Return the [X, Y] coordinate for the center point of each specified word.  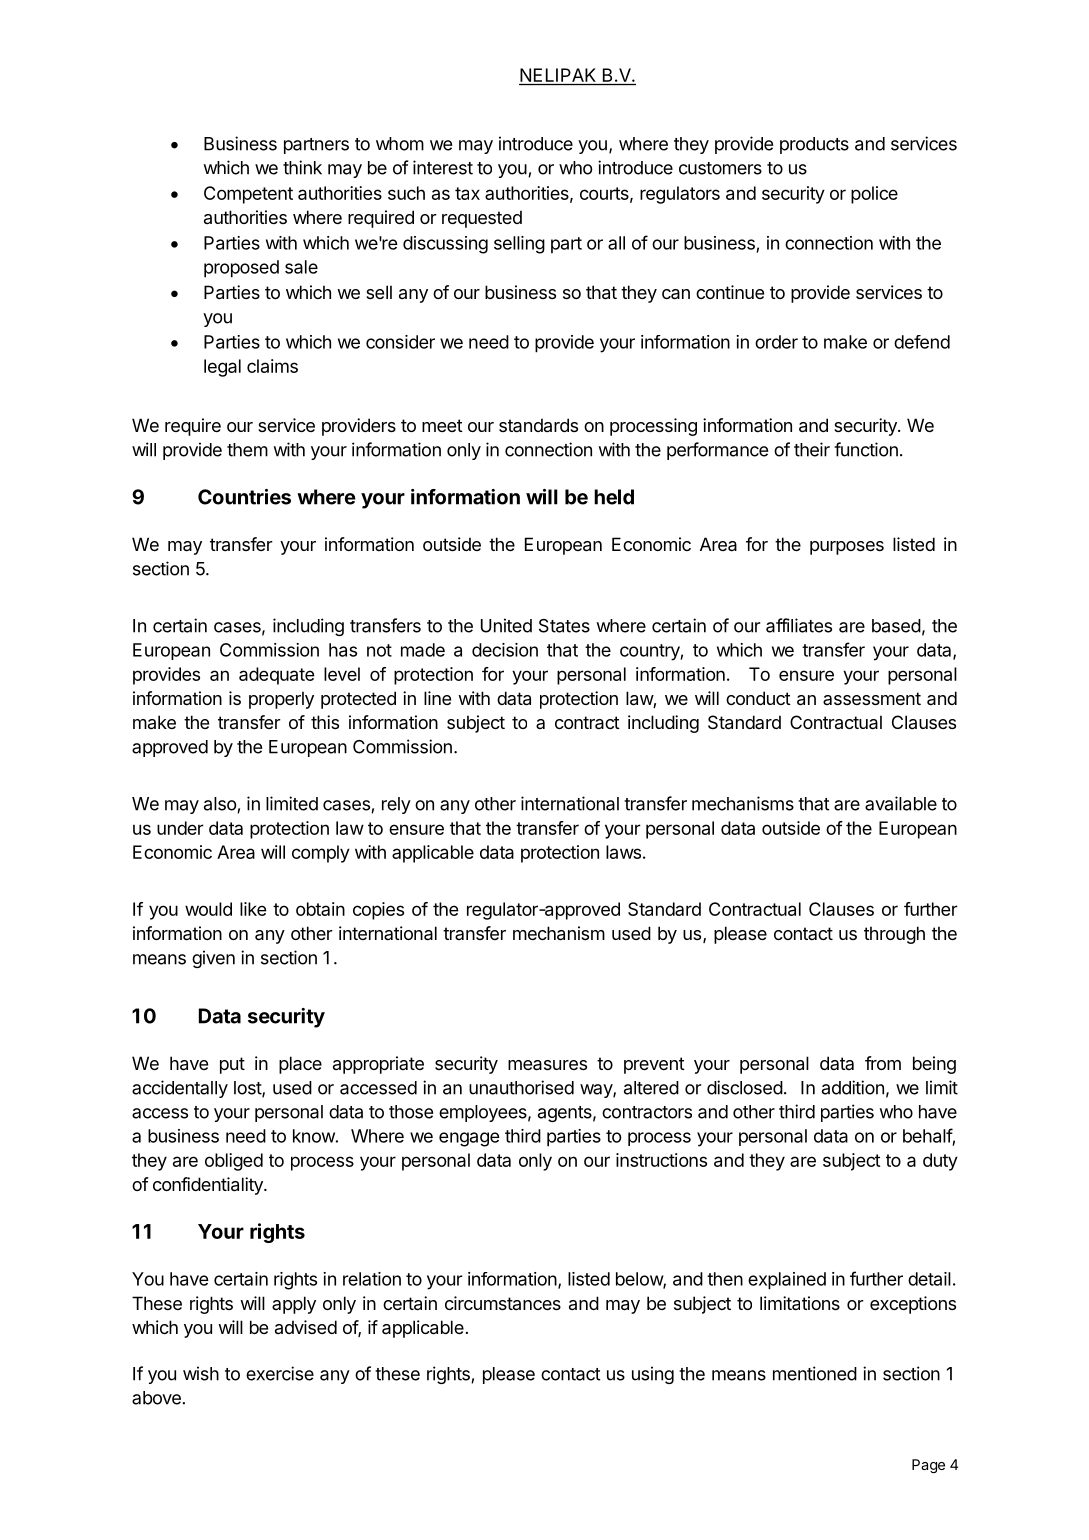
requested [482, 219]
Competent [248, 195]
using [653, 1375]
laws [623, 852]
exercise [280, 1373]
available [901, 803]
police [874, 195]
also [221, 805]
